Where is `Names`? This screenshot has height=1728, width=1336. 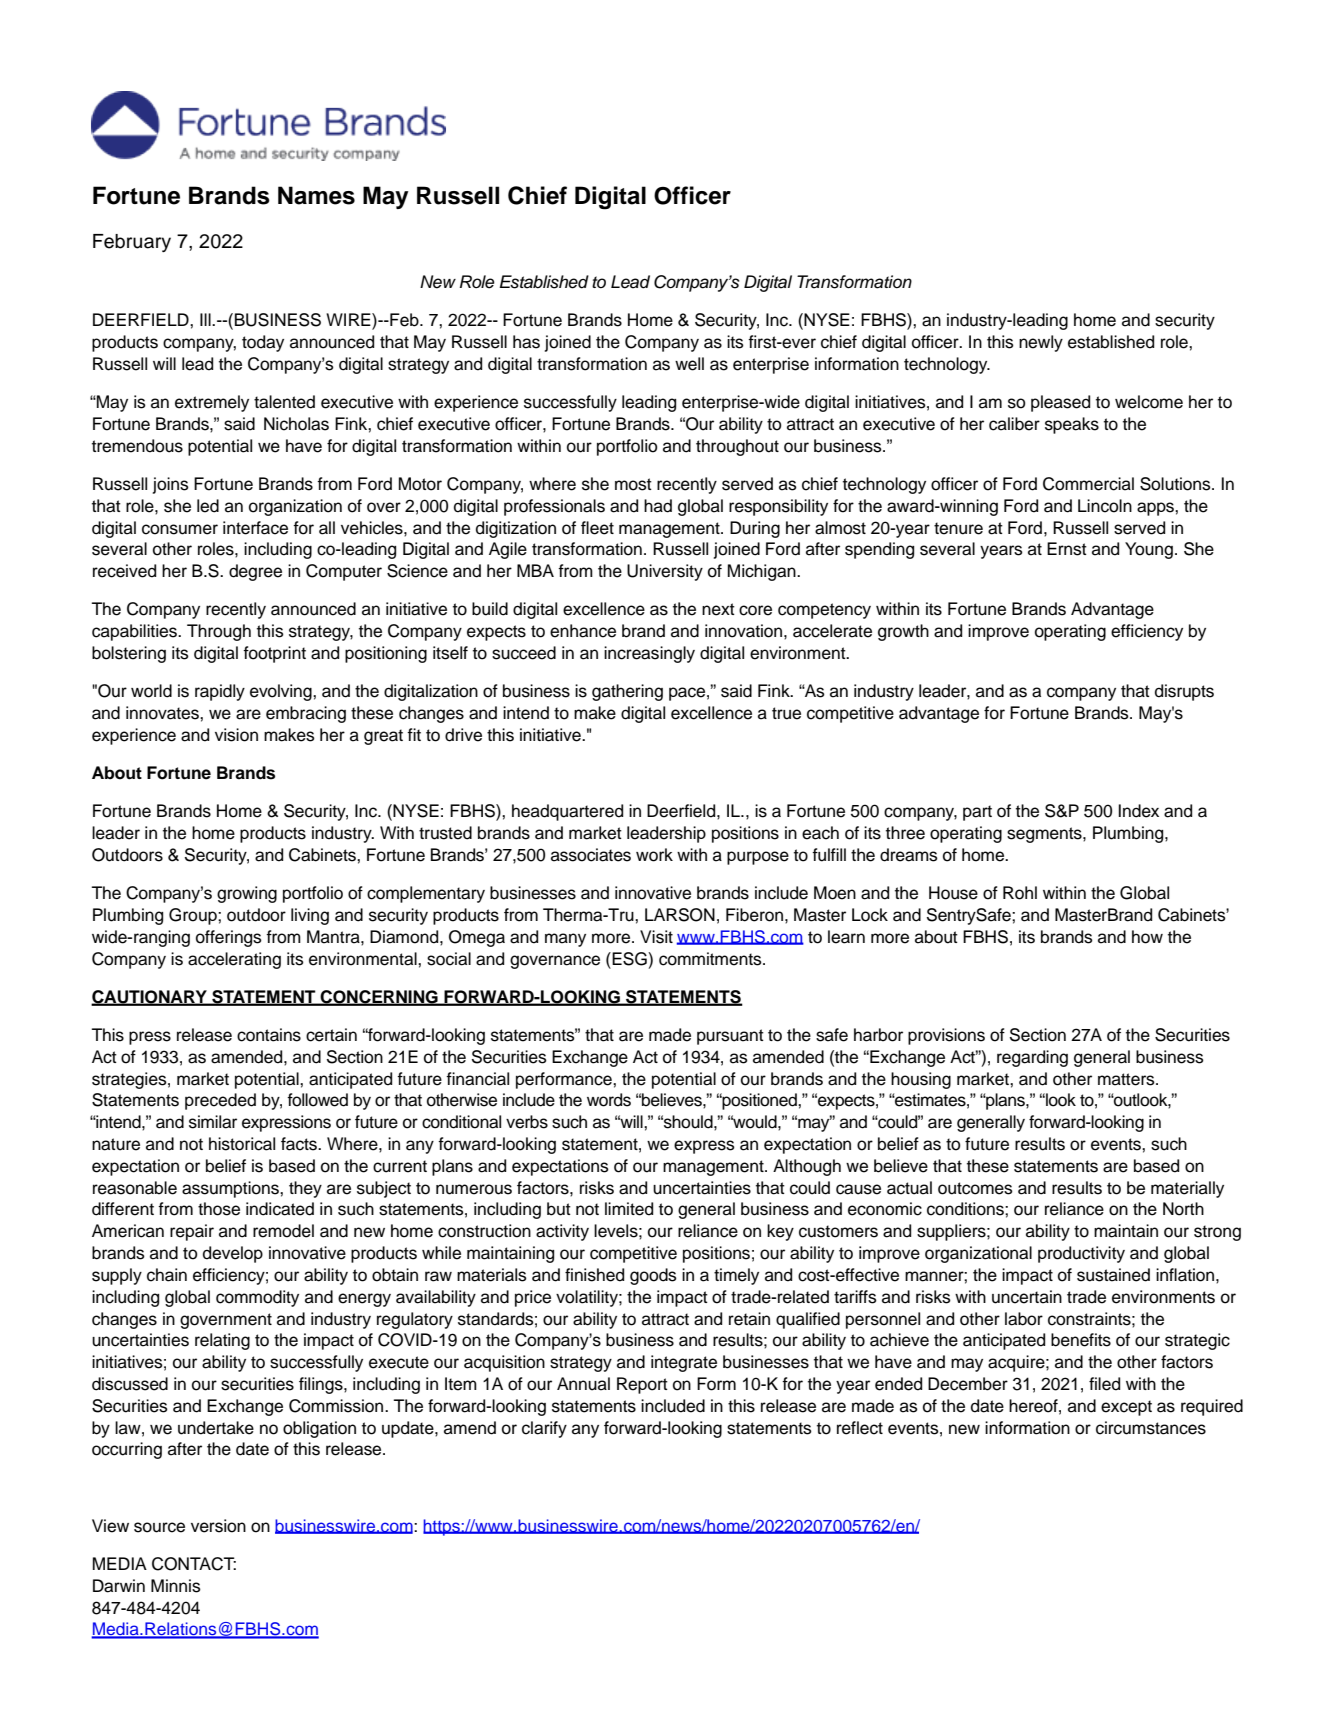
Names is located at coordinates (316, 195).
